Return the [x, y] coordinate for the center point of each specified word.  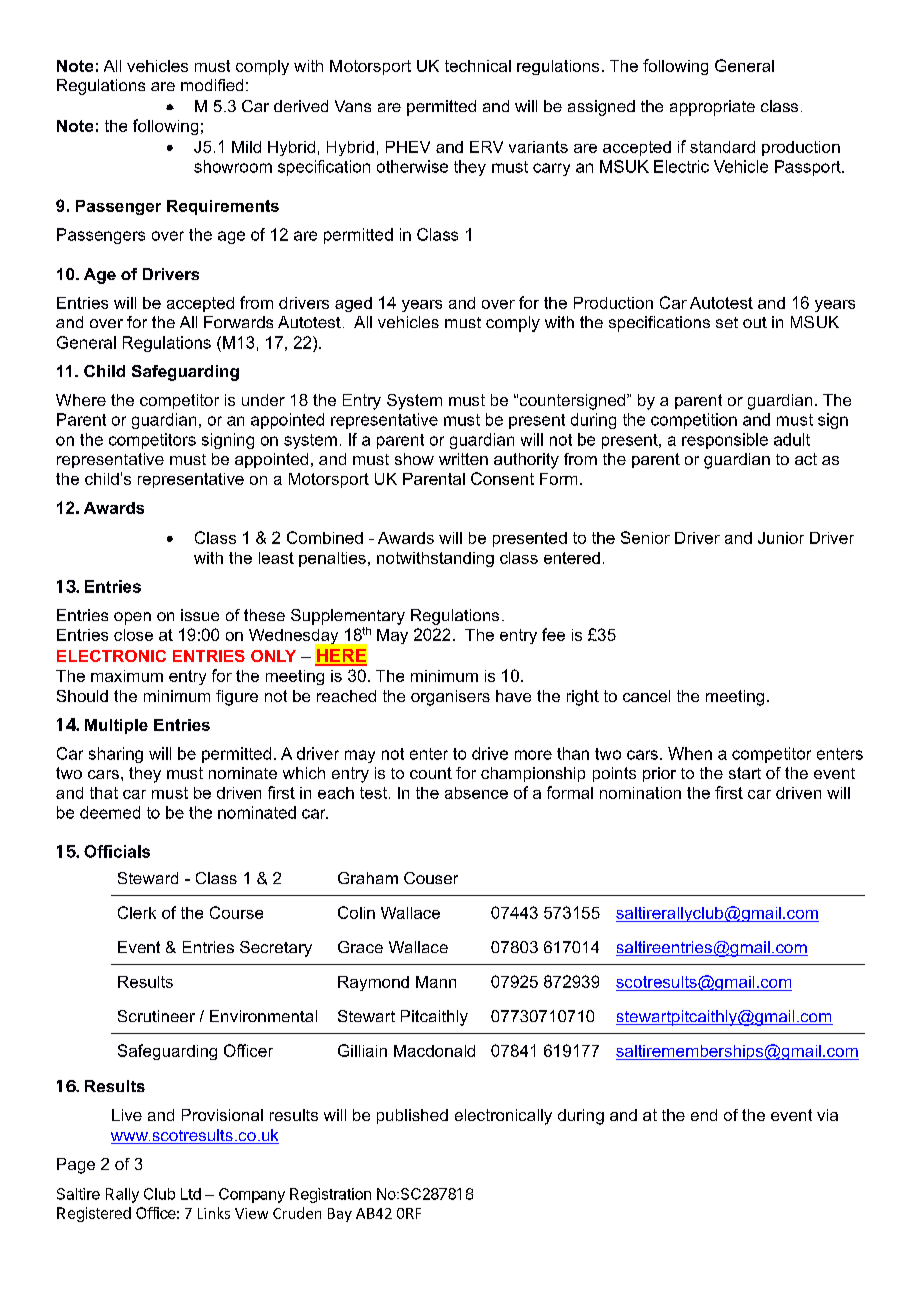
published [412, 1116]
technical [478, 66]
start [745, 773]
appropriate [712, 108]
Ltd [191, 1194]
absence [476, 793]
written [463, 459]
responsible [725, 441]
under [263, 400]
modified [212, 85]
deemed [110, 812]
